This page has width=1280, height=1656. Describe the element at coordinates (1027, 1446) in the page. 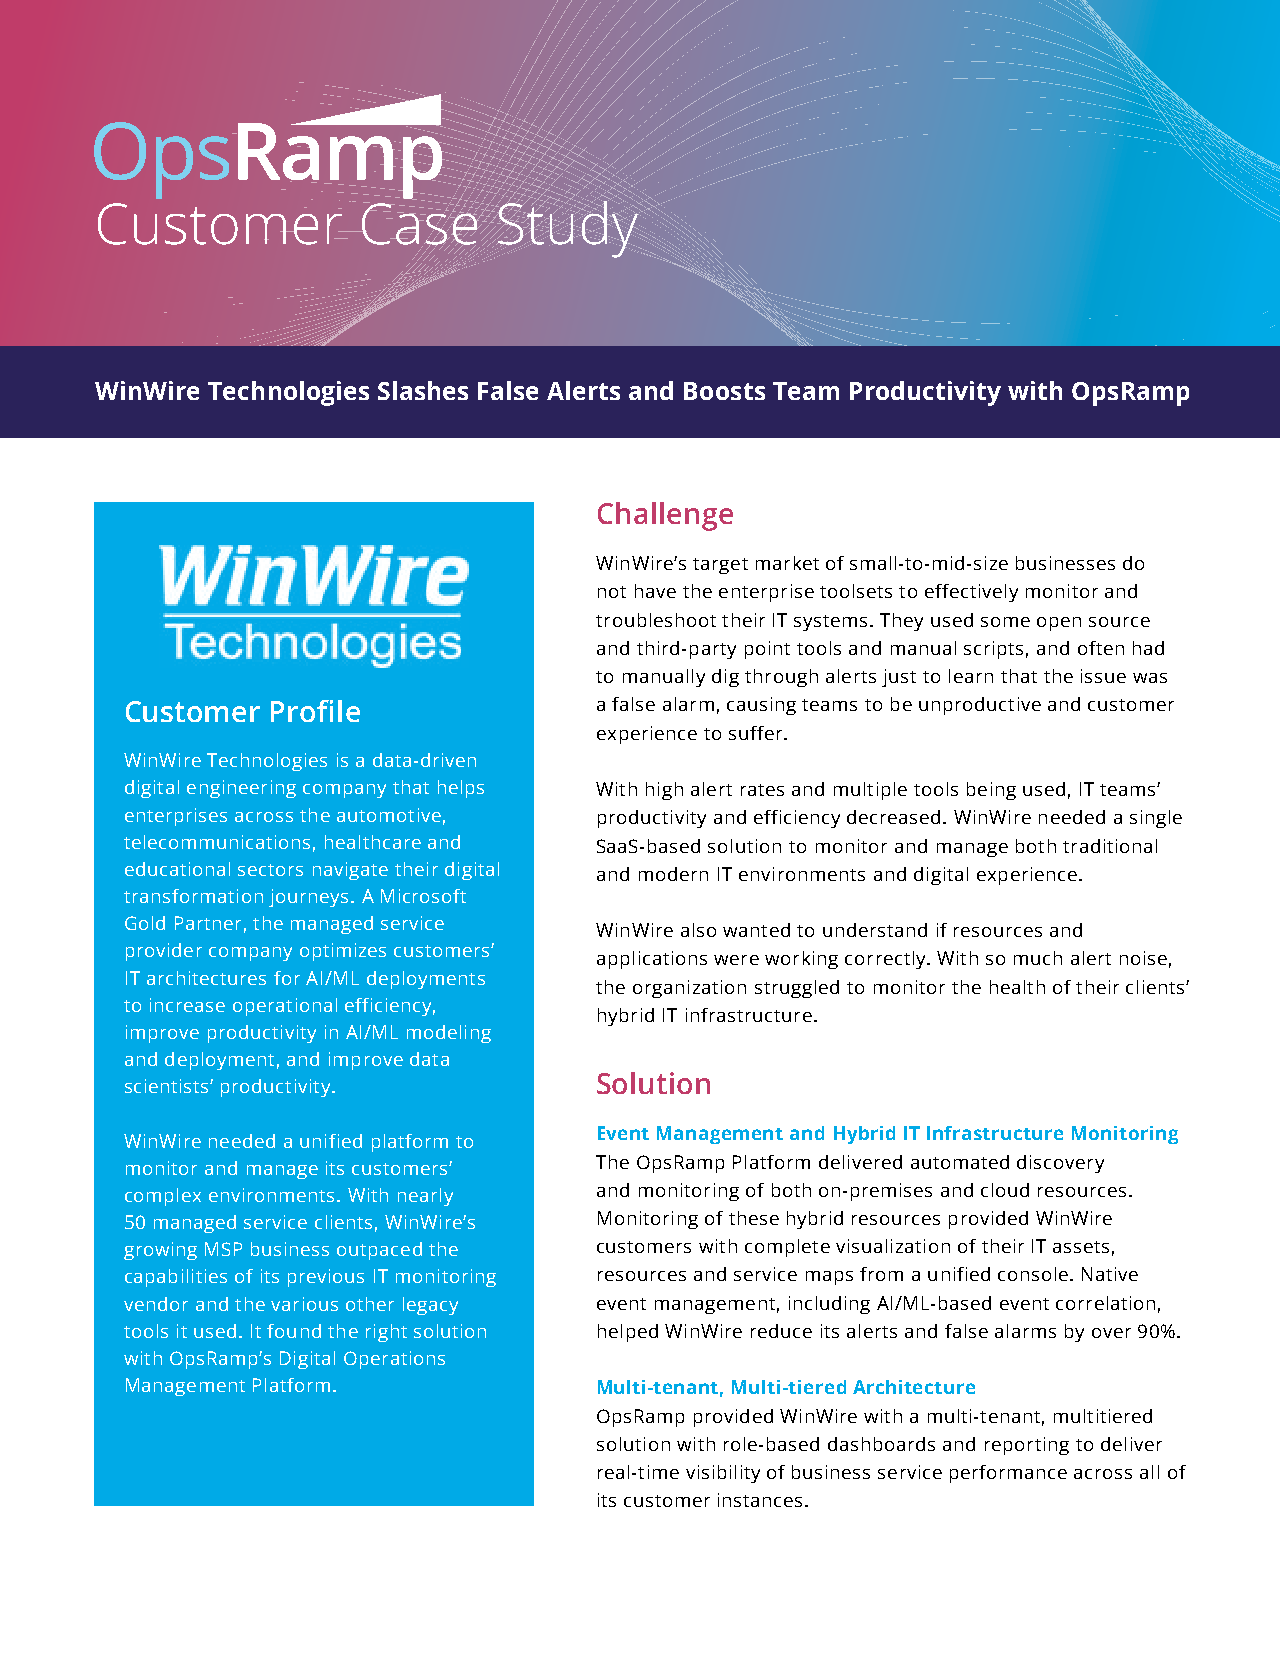

I see `reporting` at that location.
